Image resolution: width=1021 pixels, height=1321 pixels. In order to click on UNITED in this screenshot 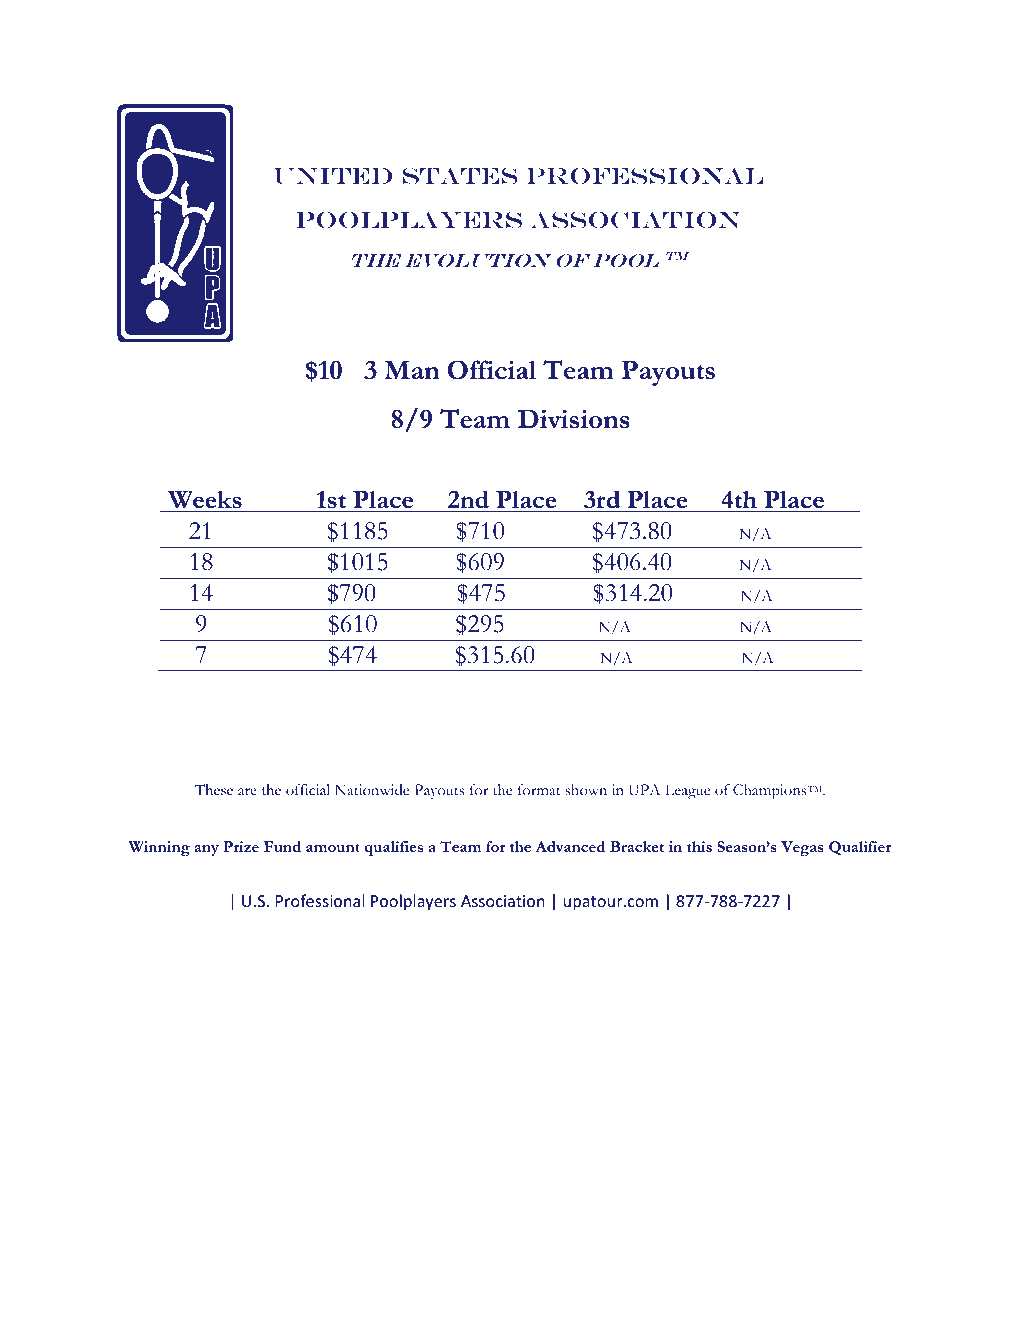, I will do `click(332, 176)`.
